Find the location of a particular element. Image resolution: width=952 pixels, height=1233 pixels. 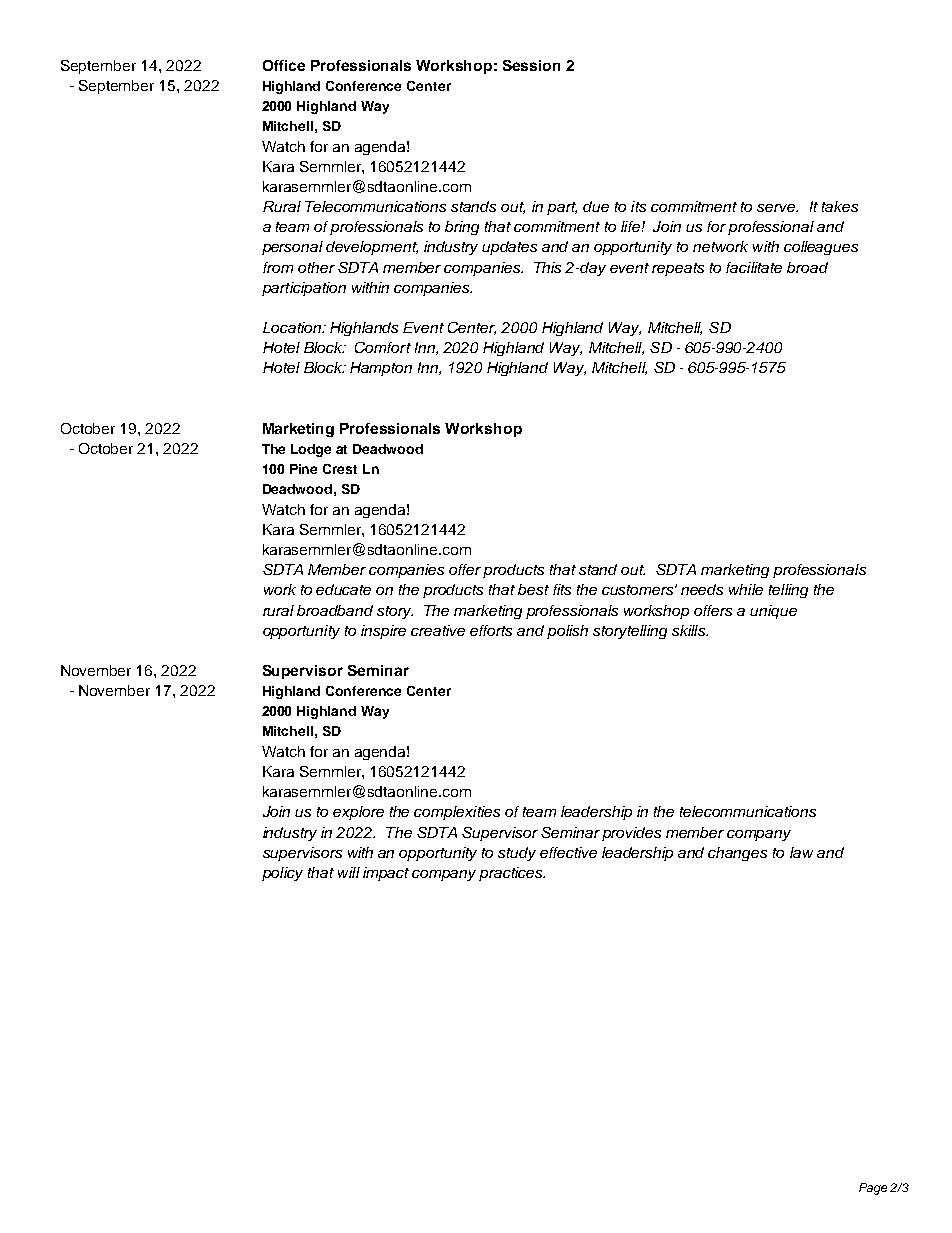

Office is located at coordinates (284, 65).
